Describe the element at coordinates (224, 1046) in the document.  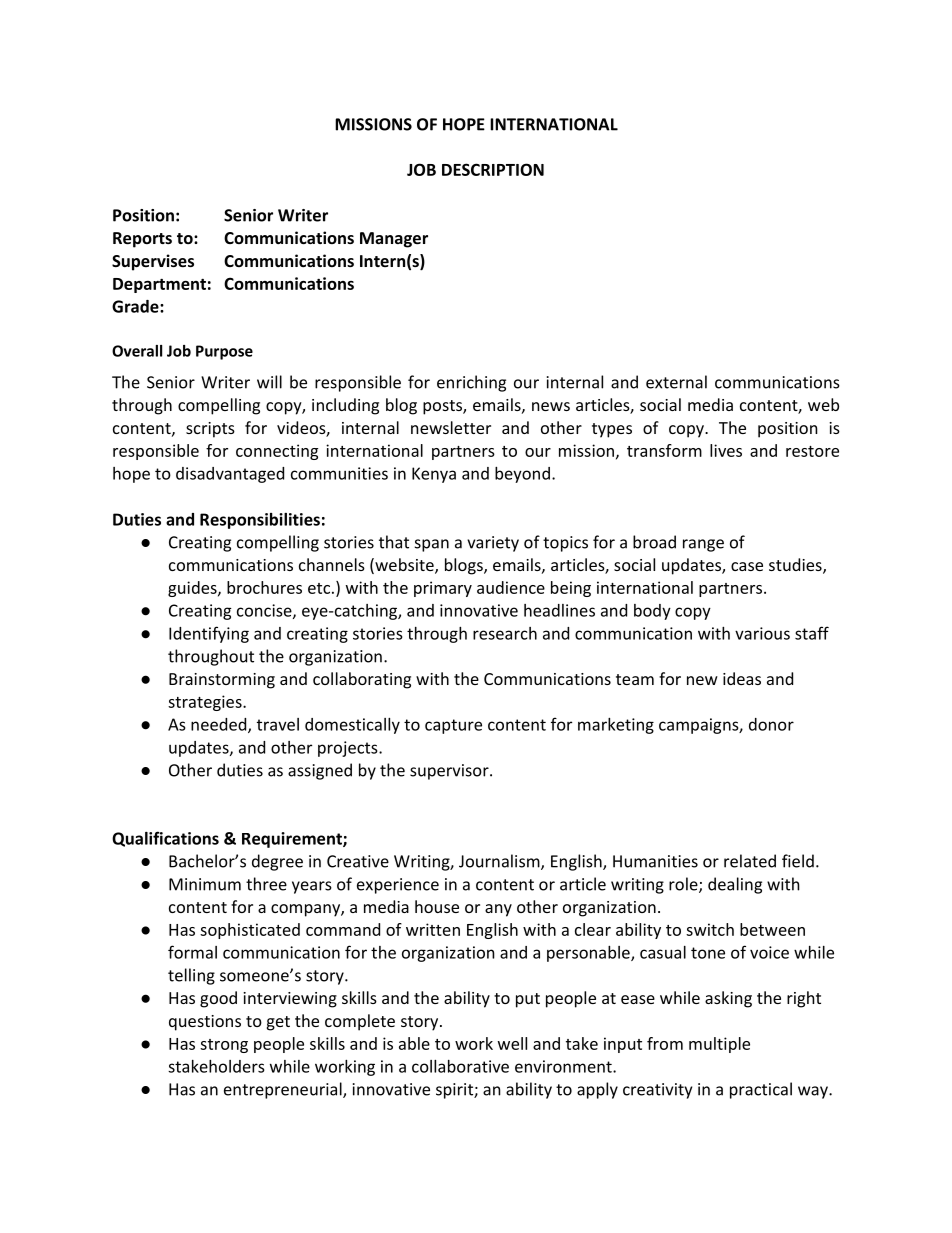
I see `strong` at that location.
